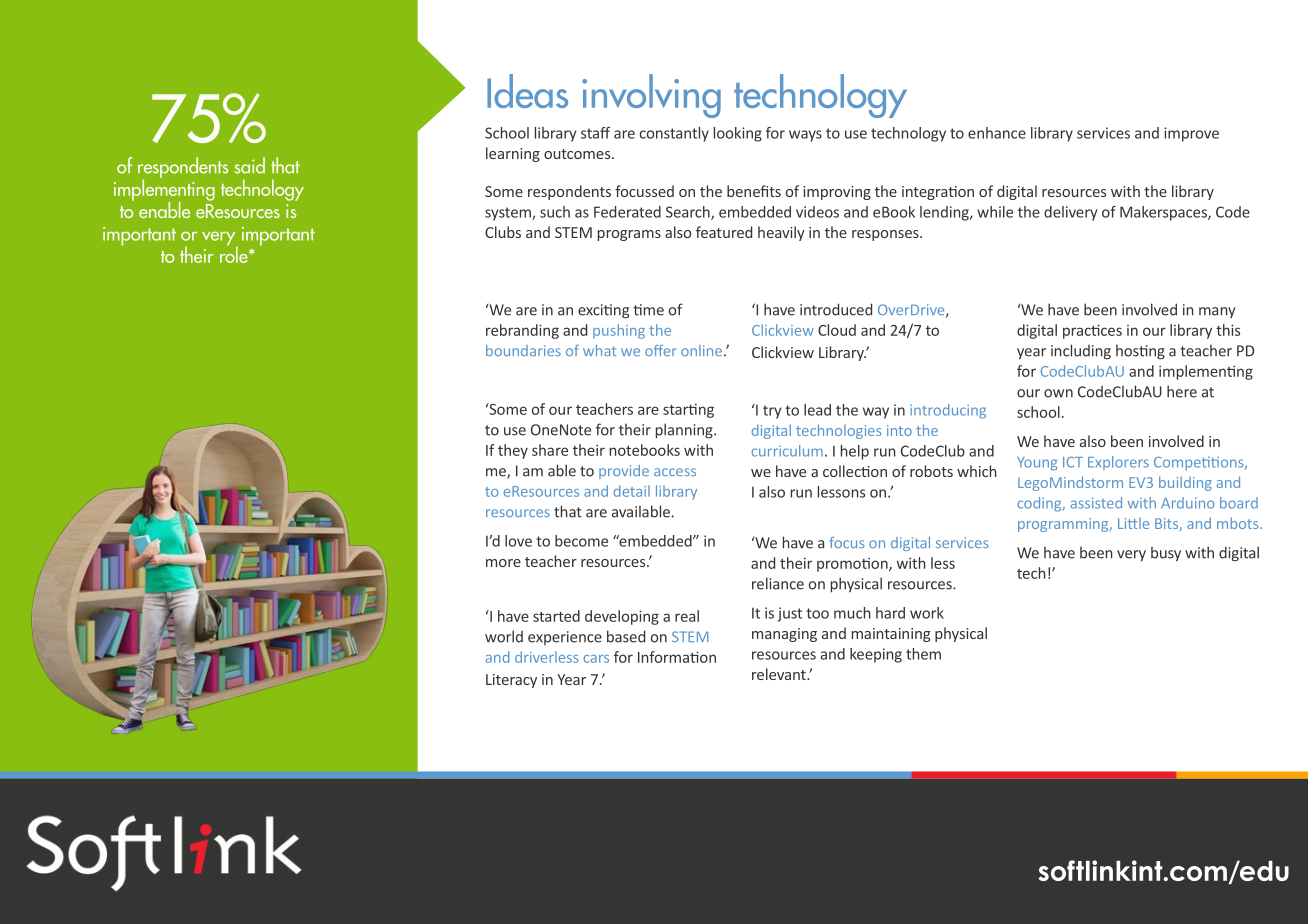 The image size is (1308, 924). What do you see at coordinates (527, 91) in the screenshot?
I see `Ideas` at bounding box center [527, 91].
